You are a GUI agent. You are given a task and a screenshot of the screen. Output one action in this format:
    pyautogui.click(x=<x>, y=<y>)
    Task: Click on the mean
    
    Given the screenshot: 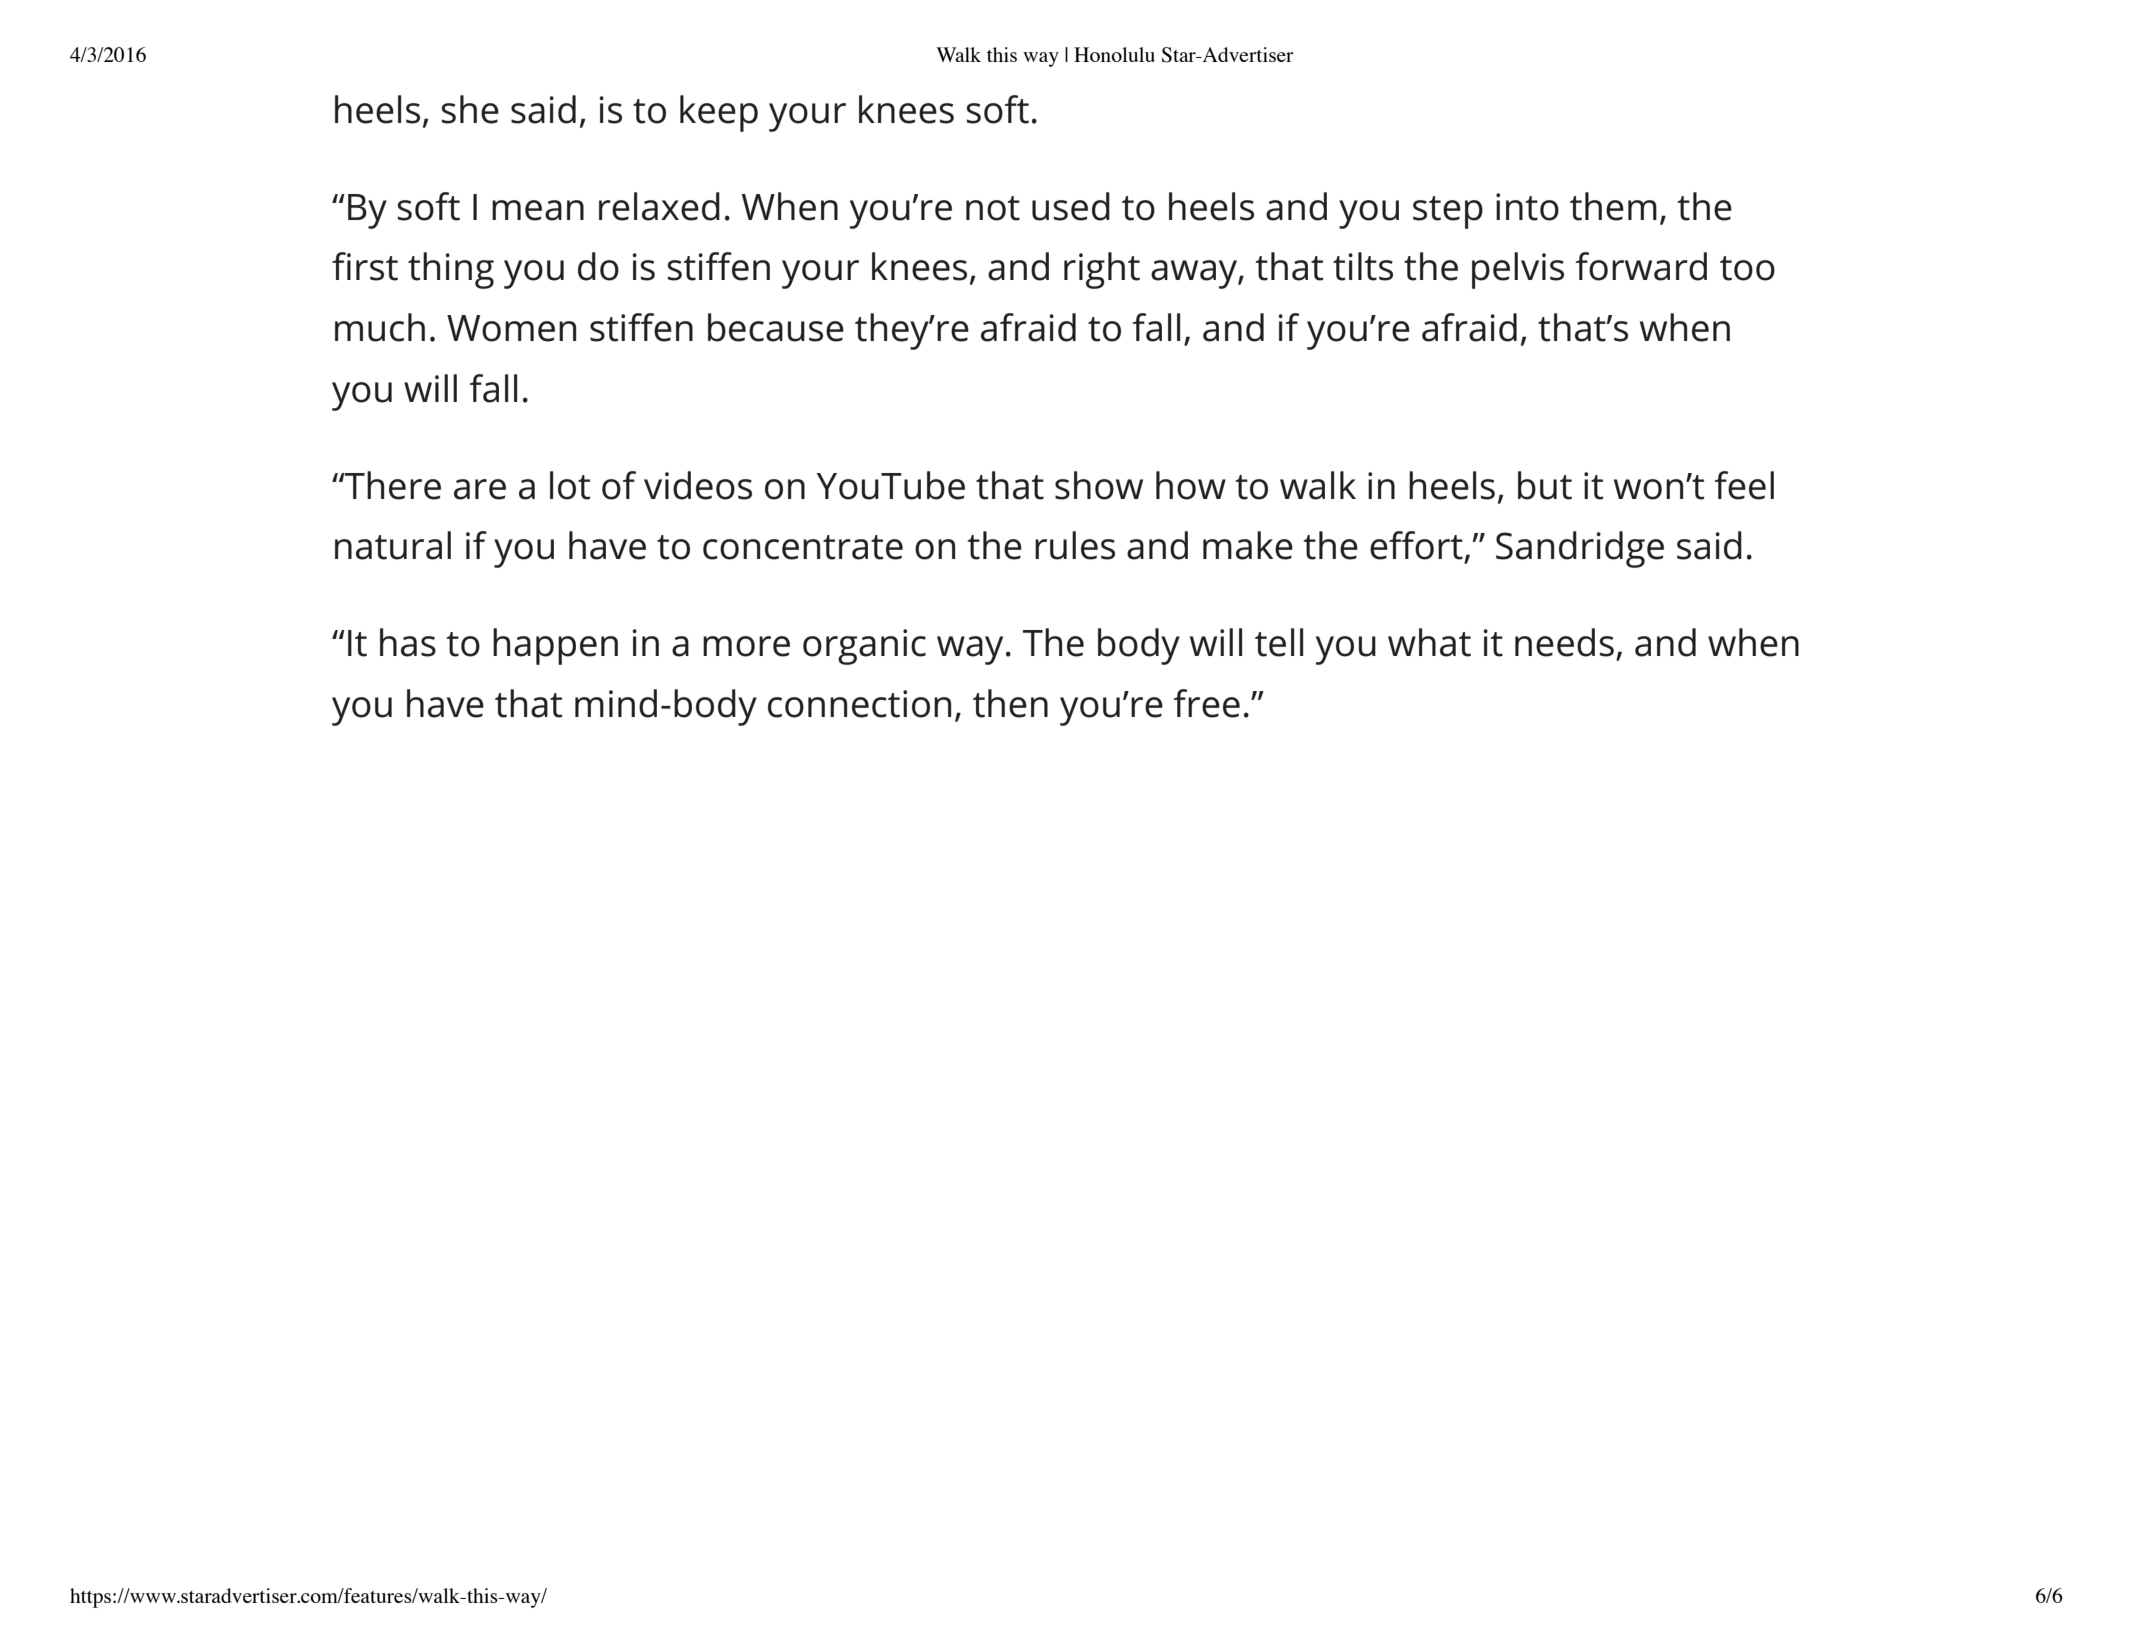 What is the action you would take?
    pyautogui.click(x=538, y=210)
